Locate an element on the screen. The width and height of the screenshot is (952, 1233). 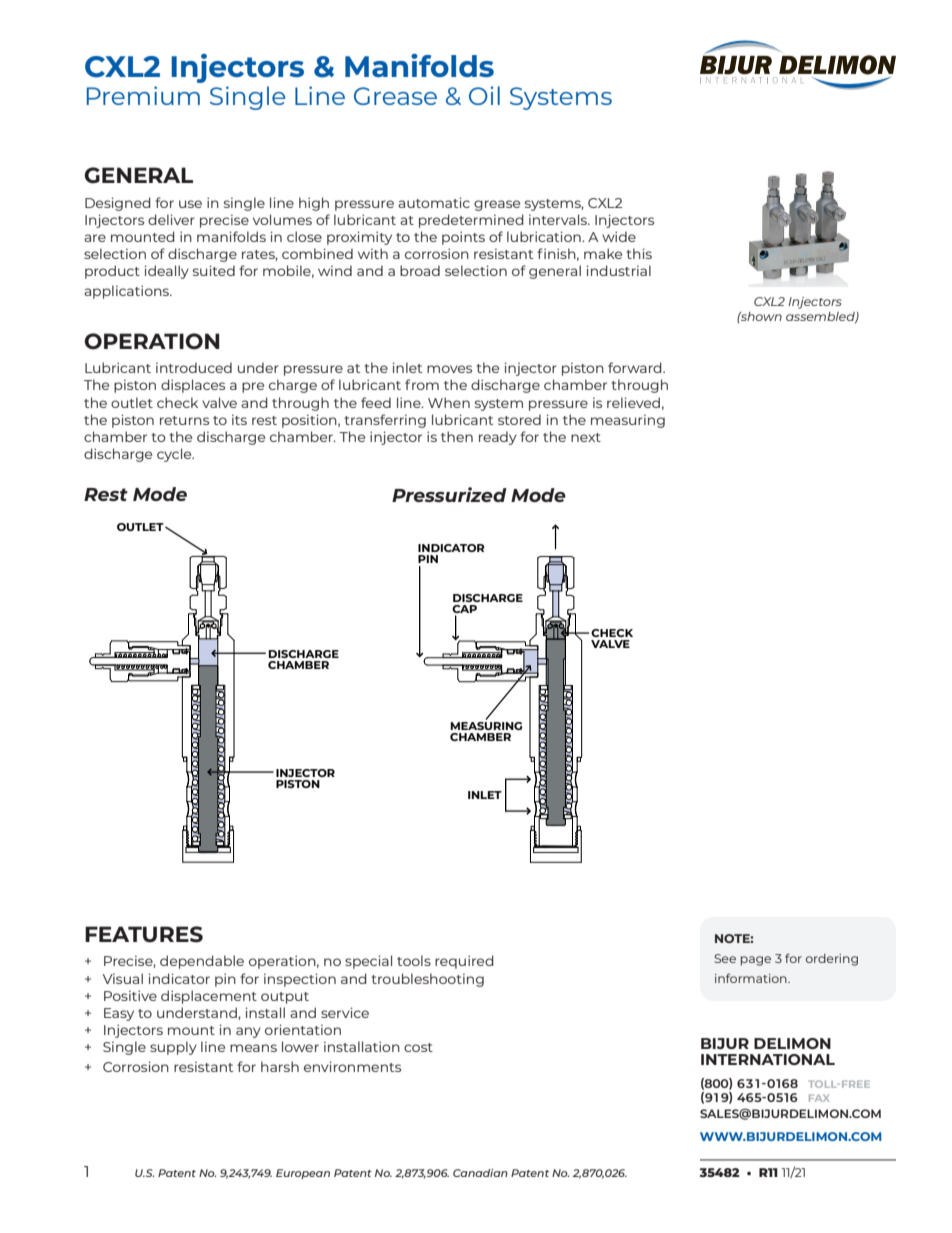
cycle is located at coordinates (175, 455).
